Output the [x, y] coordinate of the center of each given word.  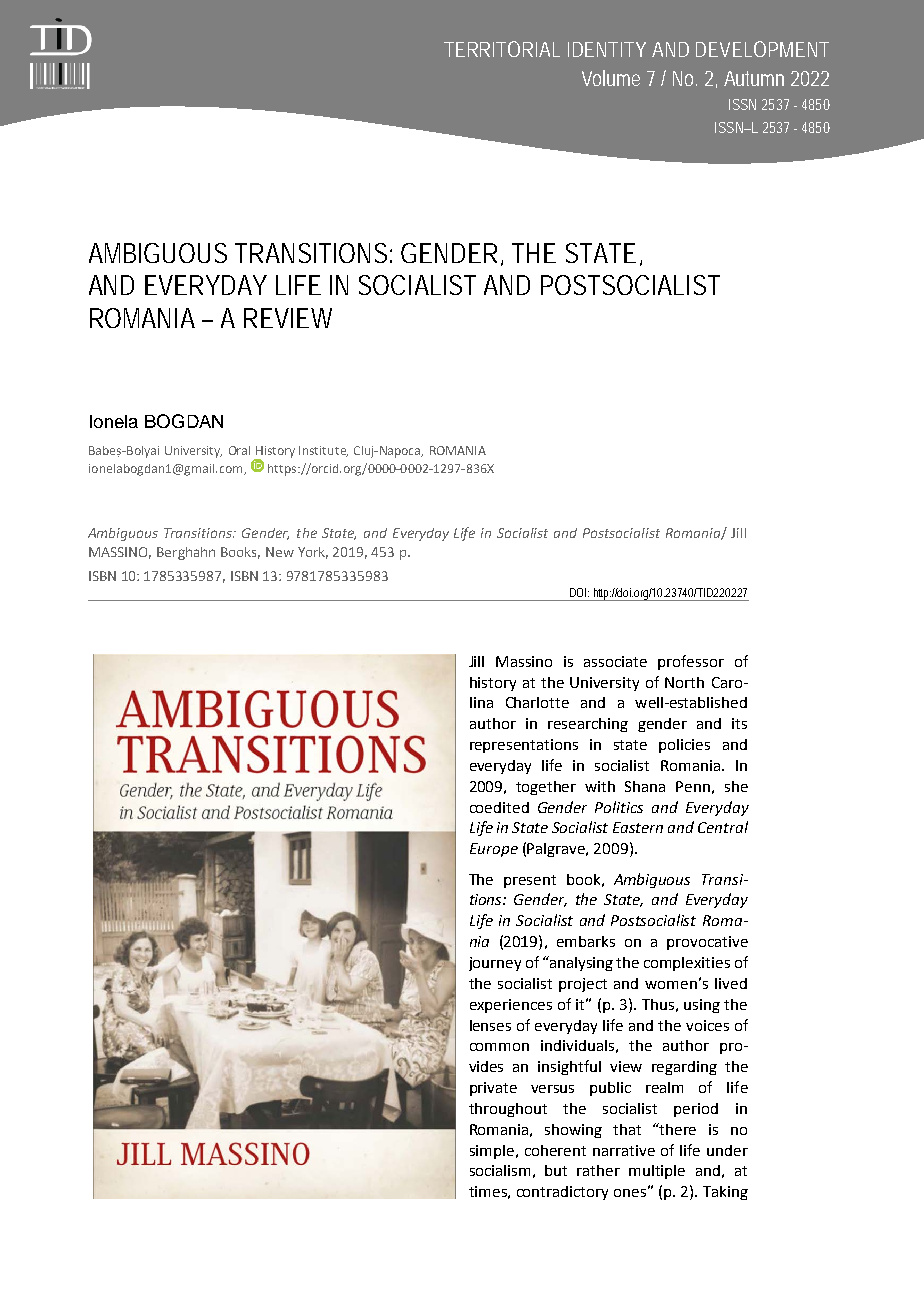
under [727, 1150]
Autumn [754, 78]
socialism [500, 1170]
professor [691, 662]
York [313, 553]
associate [615, 661]
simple [492, 1152]
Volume [611, 78]
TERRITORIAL [502, 49]
